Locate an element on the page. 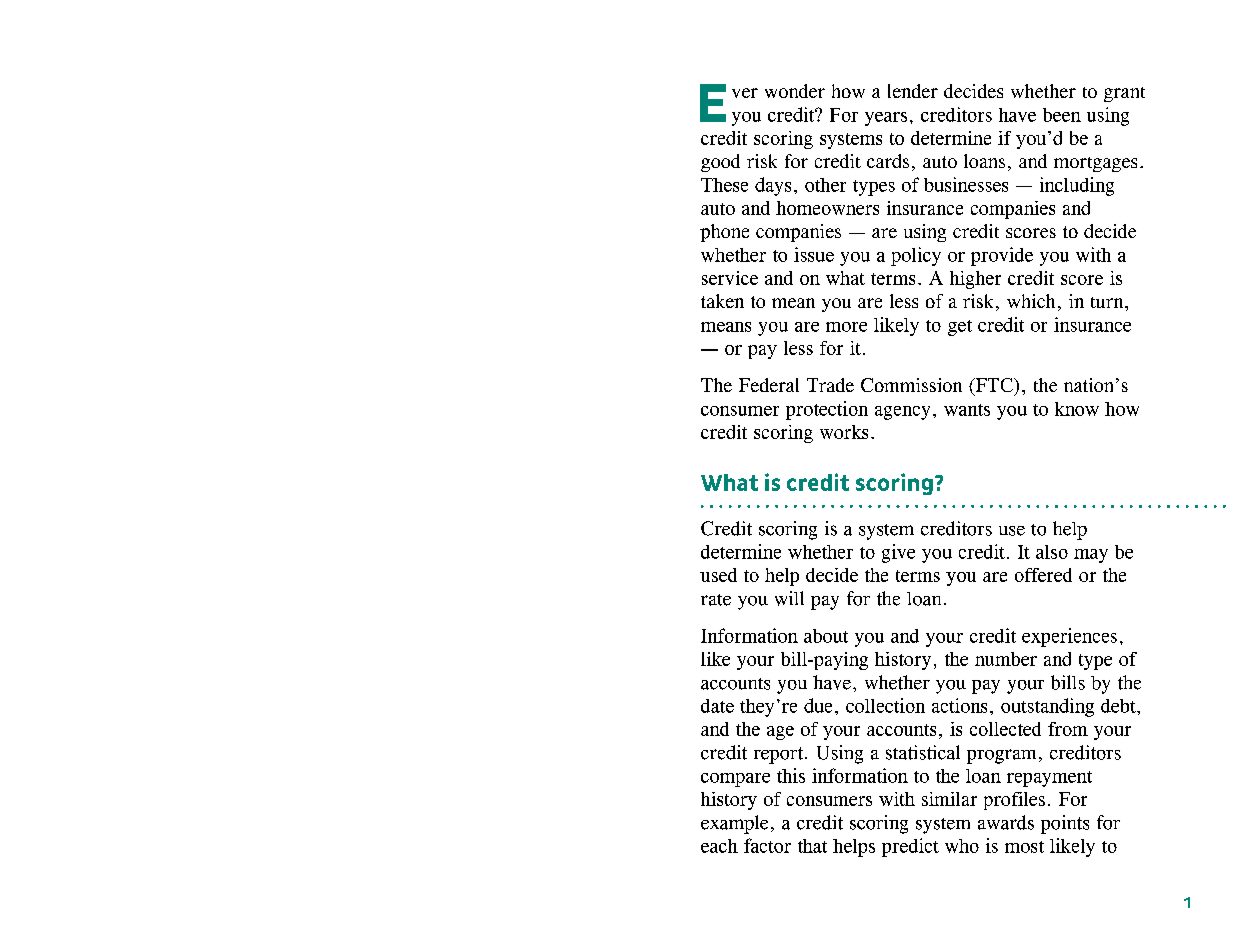  know is located at coordinates (1077, 409).
